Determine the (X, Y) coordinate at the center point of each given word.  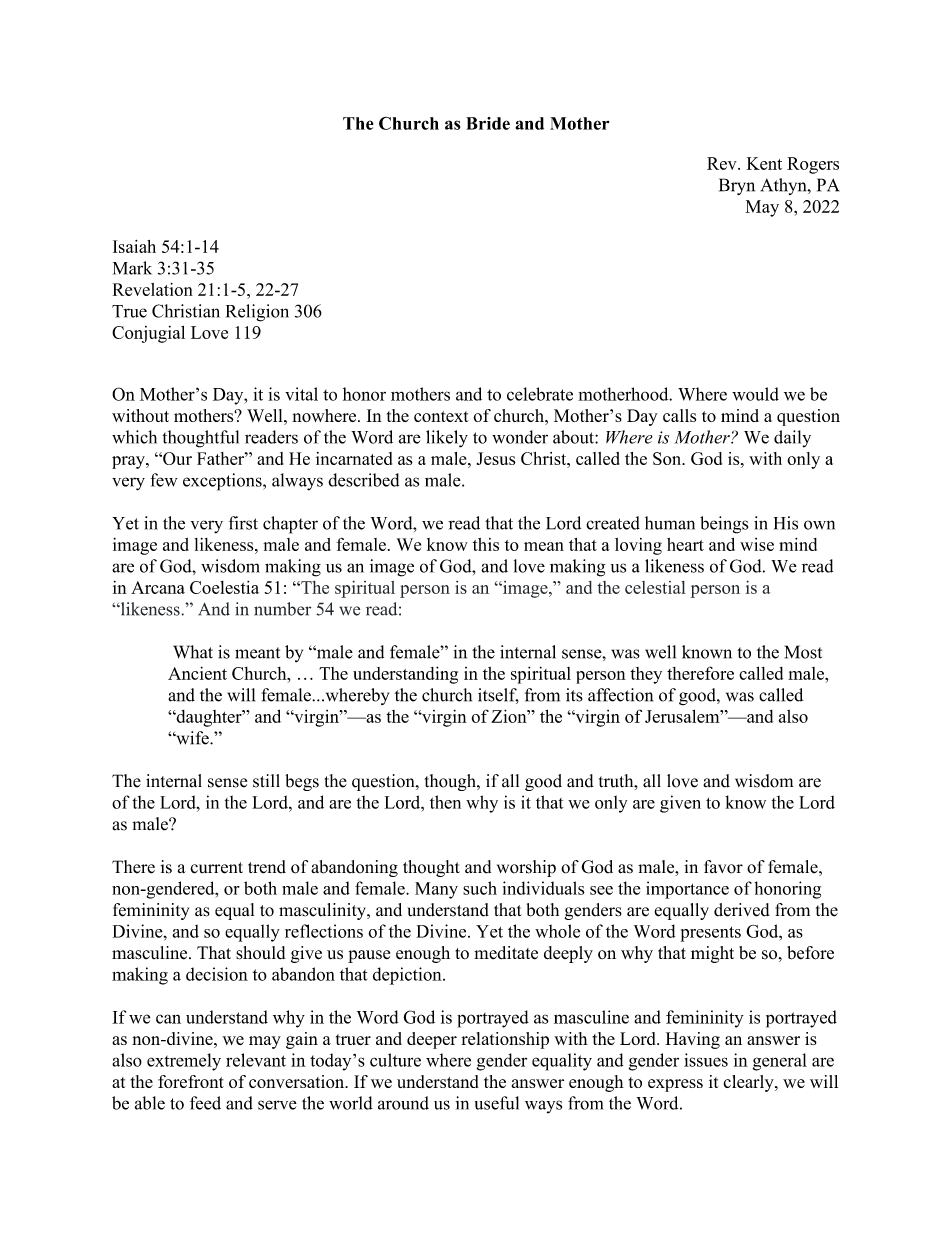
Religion (257, 313)
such (480, 888)
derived (742, 910)
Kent (764, 163)
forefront (191, 1081)
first (243, 523)
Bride (488, 123)
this (486, 544)
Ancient (197, 673)
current (216, 868)
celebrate (540, 394)
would (755, 394)
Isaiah (134, 246)
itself (498, 696)
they (646, 675)
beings (724, 525)
